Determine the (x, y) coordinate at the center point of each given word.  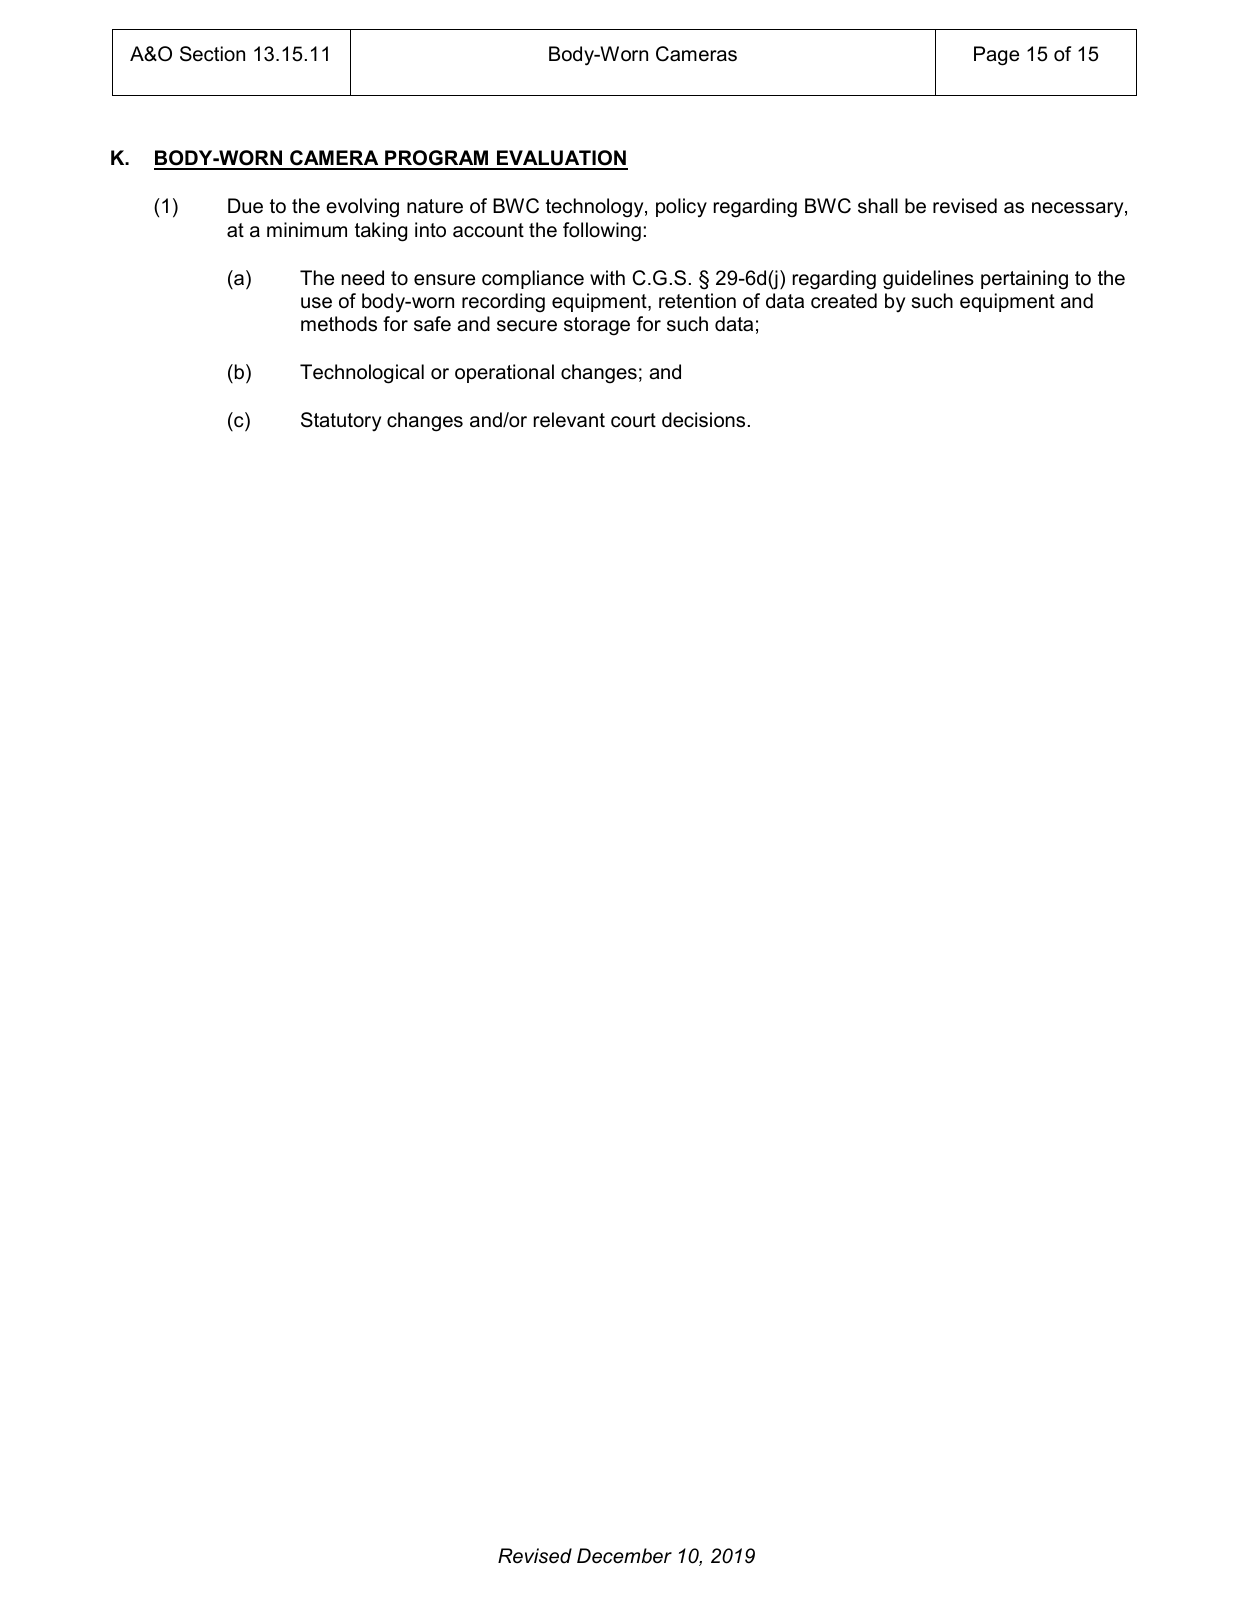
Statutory (341, 421)
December (624, 1556)
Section (212, 54)
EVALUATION (561, 159)
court (633, 420)
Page (996, 56)
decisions (703, 420)
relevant (569, 420)
